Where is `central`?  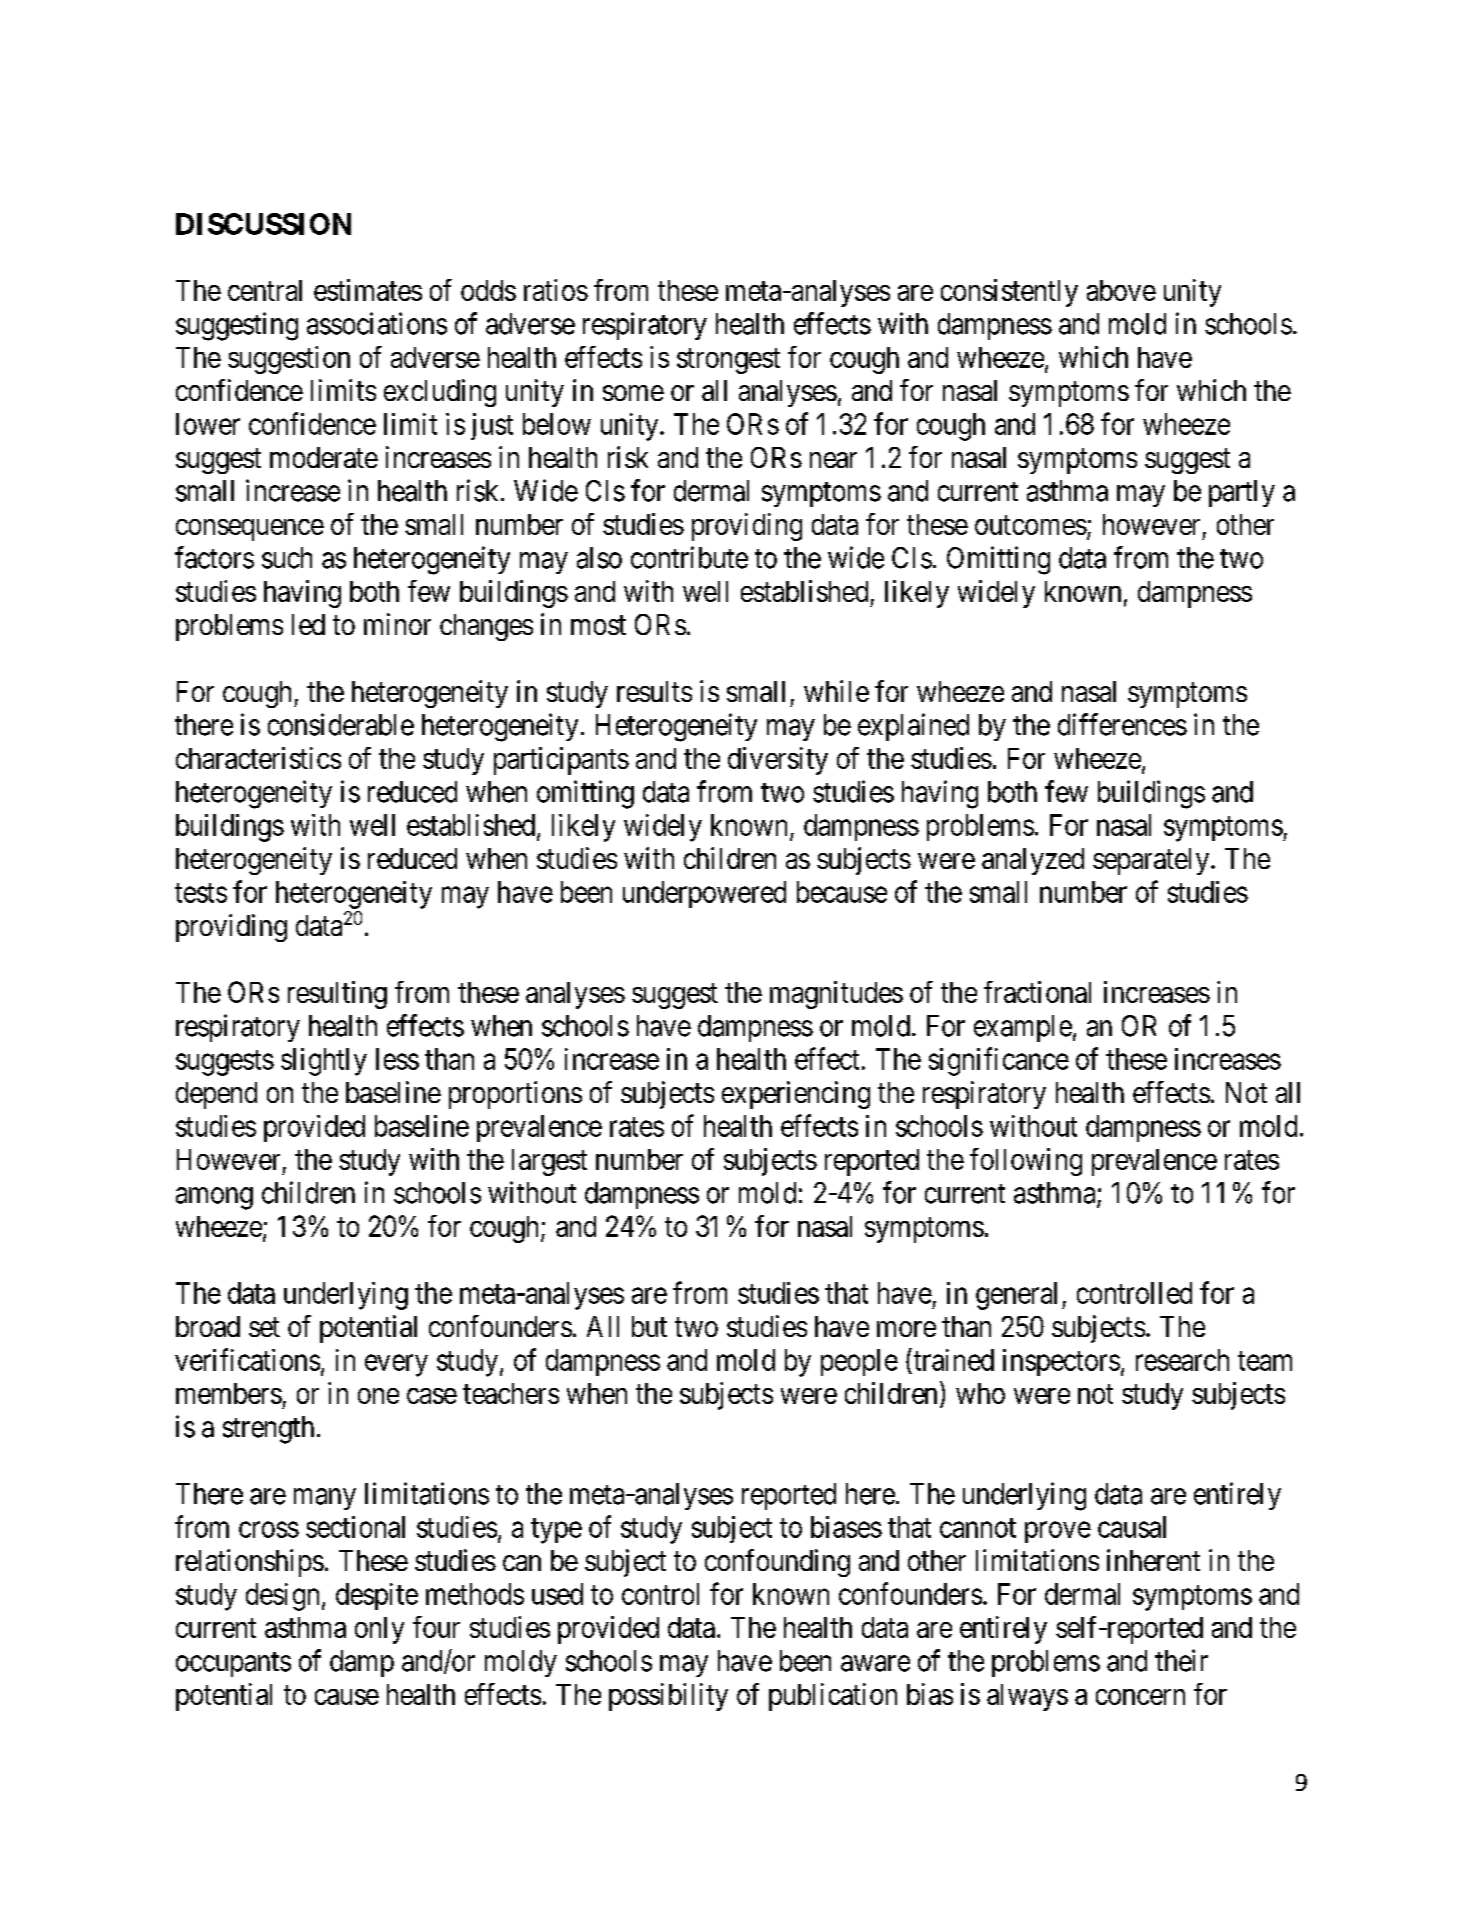 central is located at coordinates (265, 290).
